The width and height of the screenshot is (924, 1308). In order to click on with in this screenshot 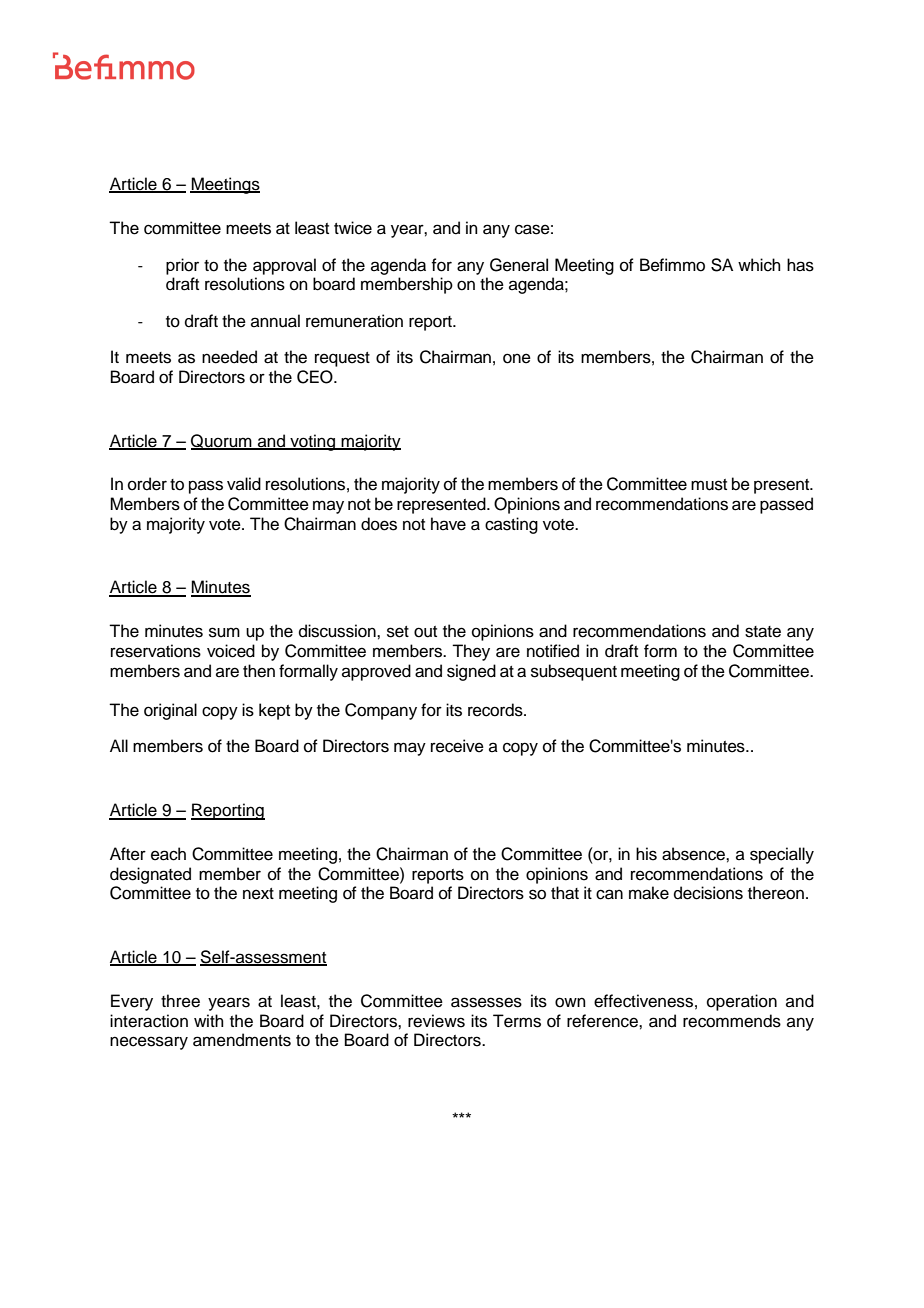, I will do `click(209, 1020)`.
